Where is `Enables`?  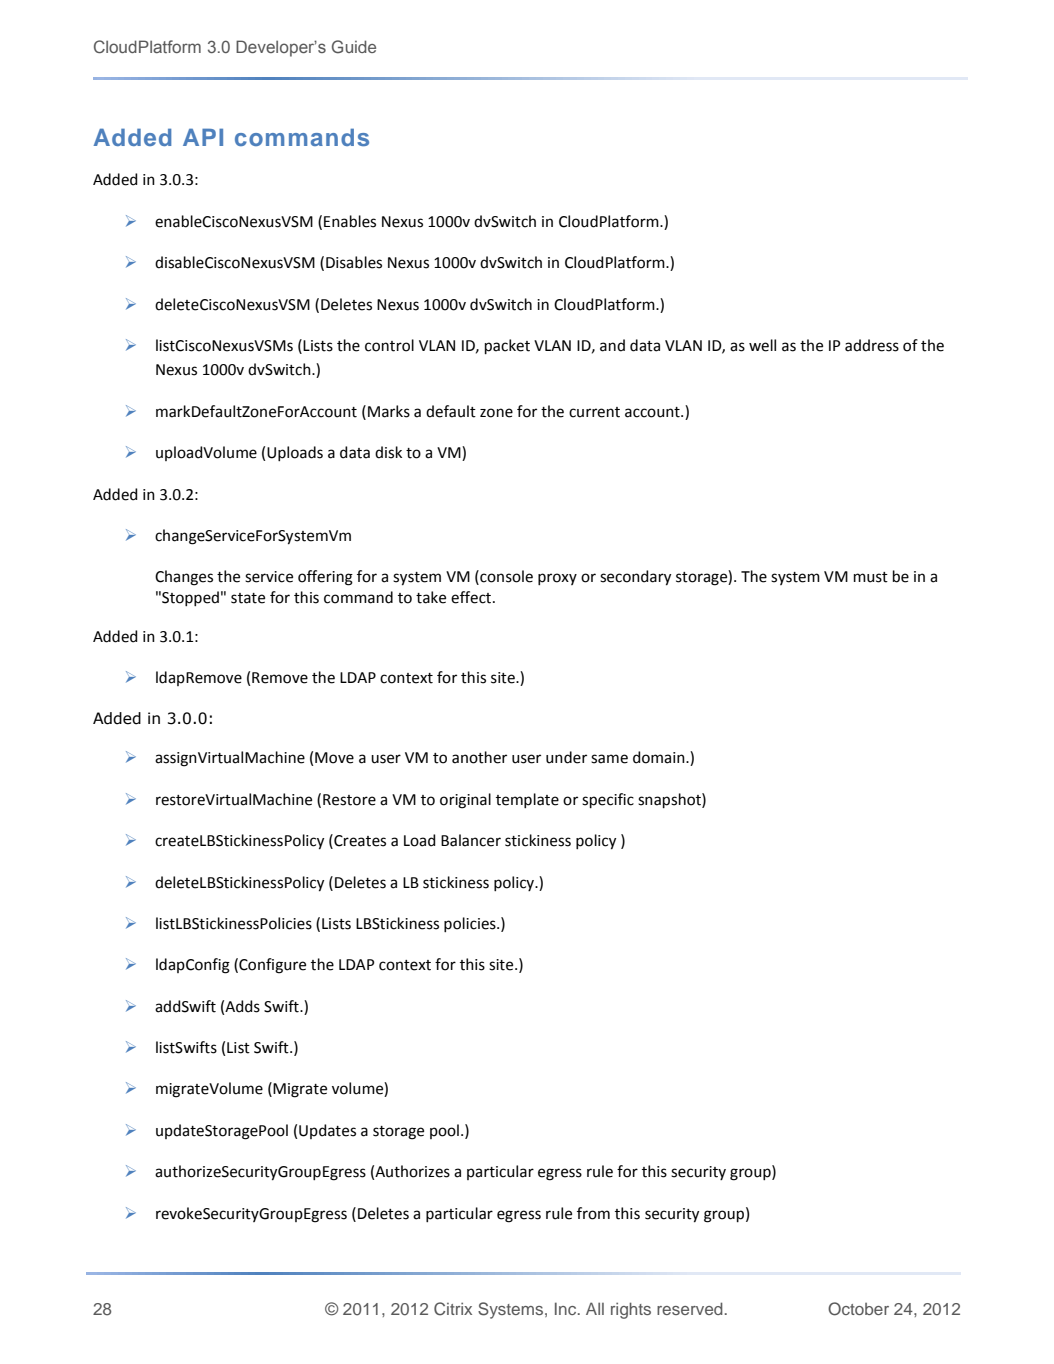 Enables is located at coordinates (350, 221).
